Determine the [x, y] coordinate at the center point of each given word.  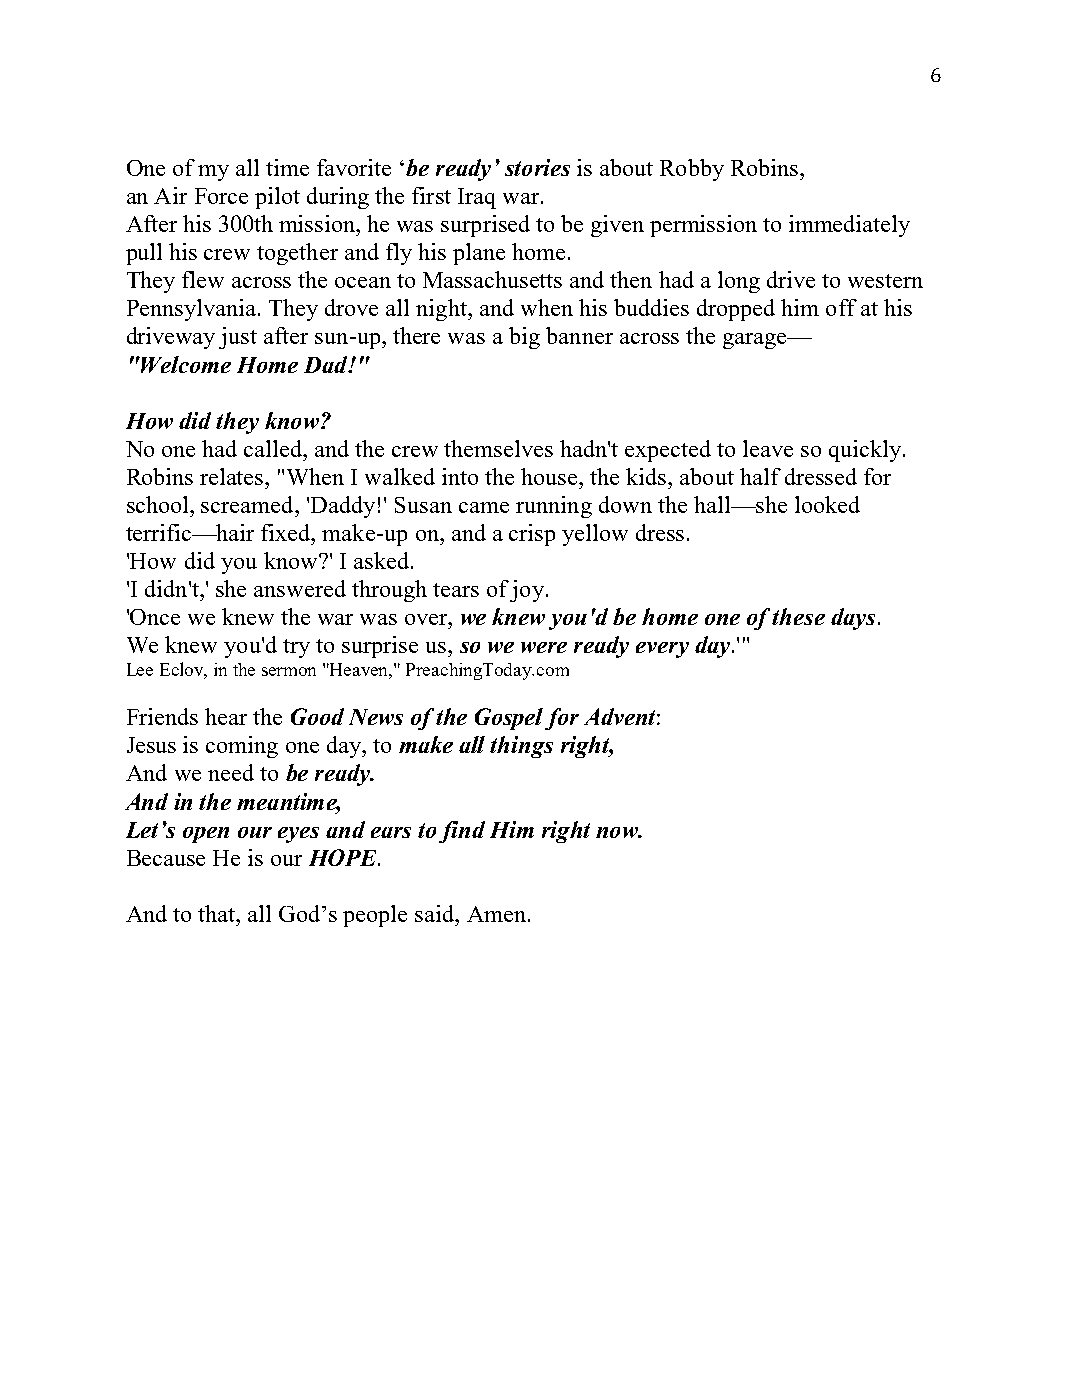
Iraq [477, 198]
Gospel [509, 719]
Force [221, 196]
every [662, 650]
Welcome [186, 364]
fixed [287, 532]
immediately [849, 226]
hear [226, 716]
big [524, 338]
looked [827, 504]
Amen [496, 914]
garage [756, 341]
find [462, 832]
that [218, 913]
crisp [532, 535]
